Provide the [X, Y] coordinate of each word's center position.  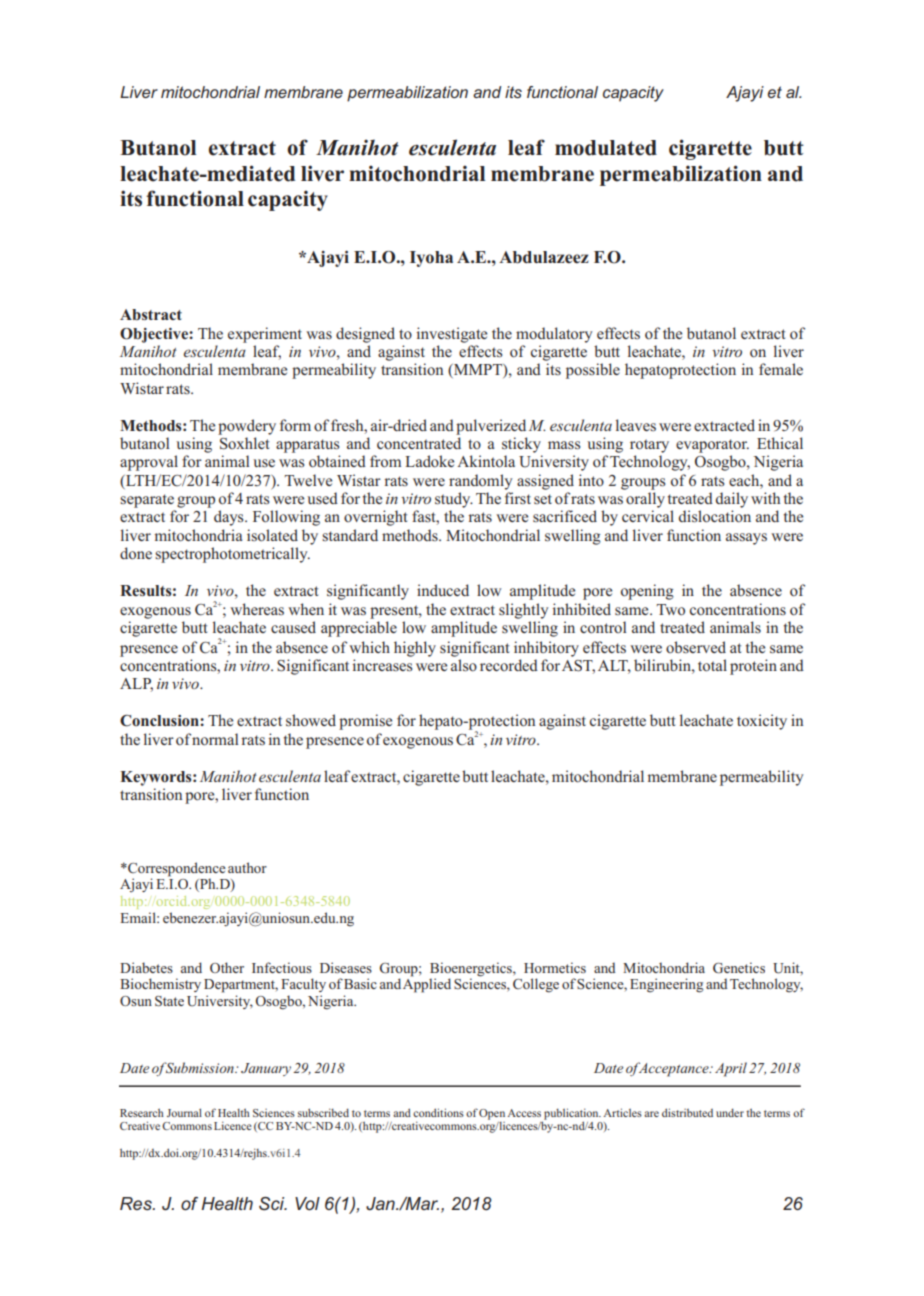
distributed [687, 1112]
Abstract [151, 314]
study [454, 500]
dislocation [715, 516]
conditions [438, 1112]
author [247, 867]
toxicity [762, 722]
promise [365, 722]
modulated [606, 148]
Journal [184, 1112]
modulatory [554, 335]
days [230, 518]
